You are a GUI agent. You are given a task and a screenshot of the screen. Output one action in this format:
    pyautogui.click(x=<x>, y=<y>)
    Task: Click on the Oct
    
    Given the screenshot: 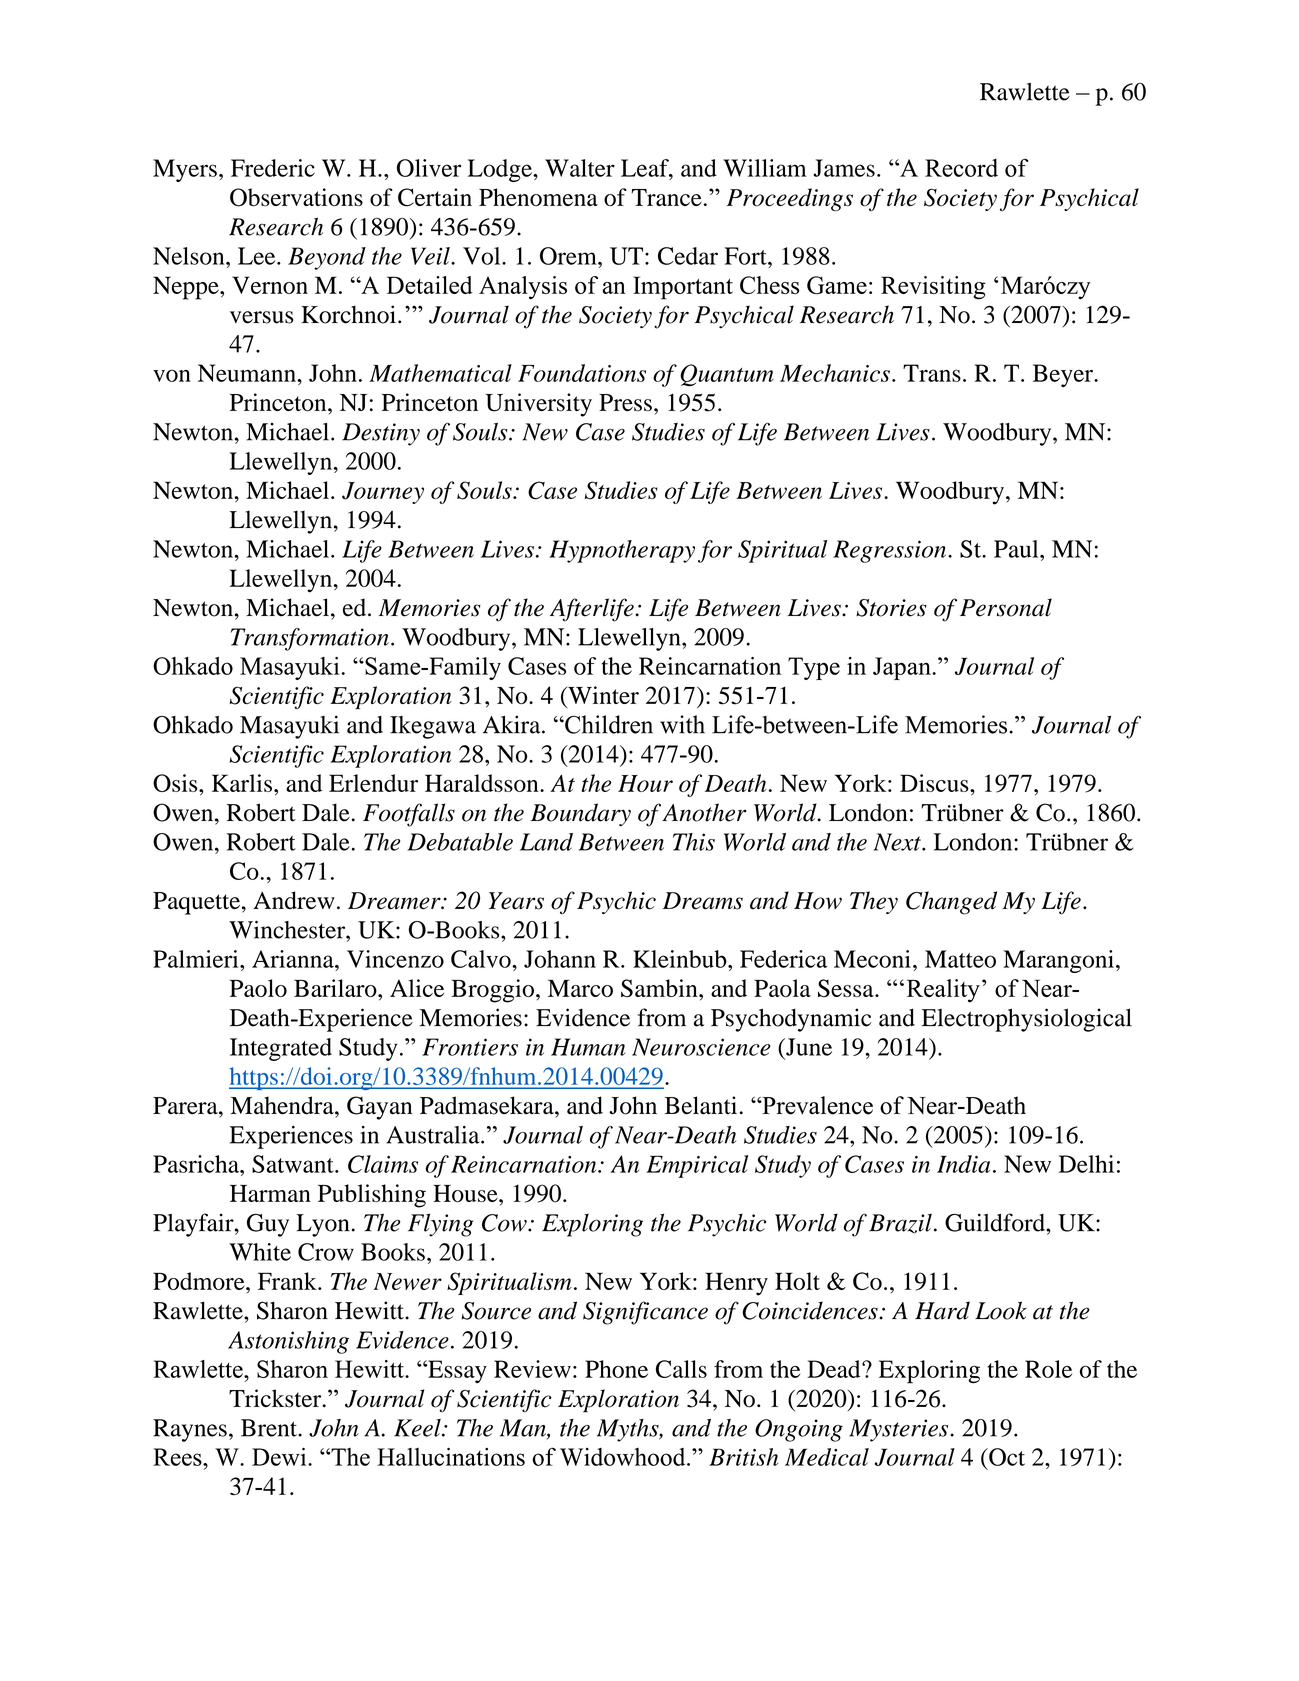 What is the action you would take?
    pyautogui.click(x=1006, y=1457)
